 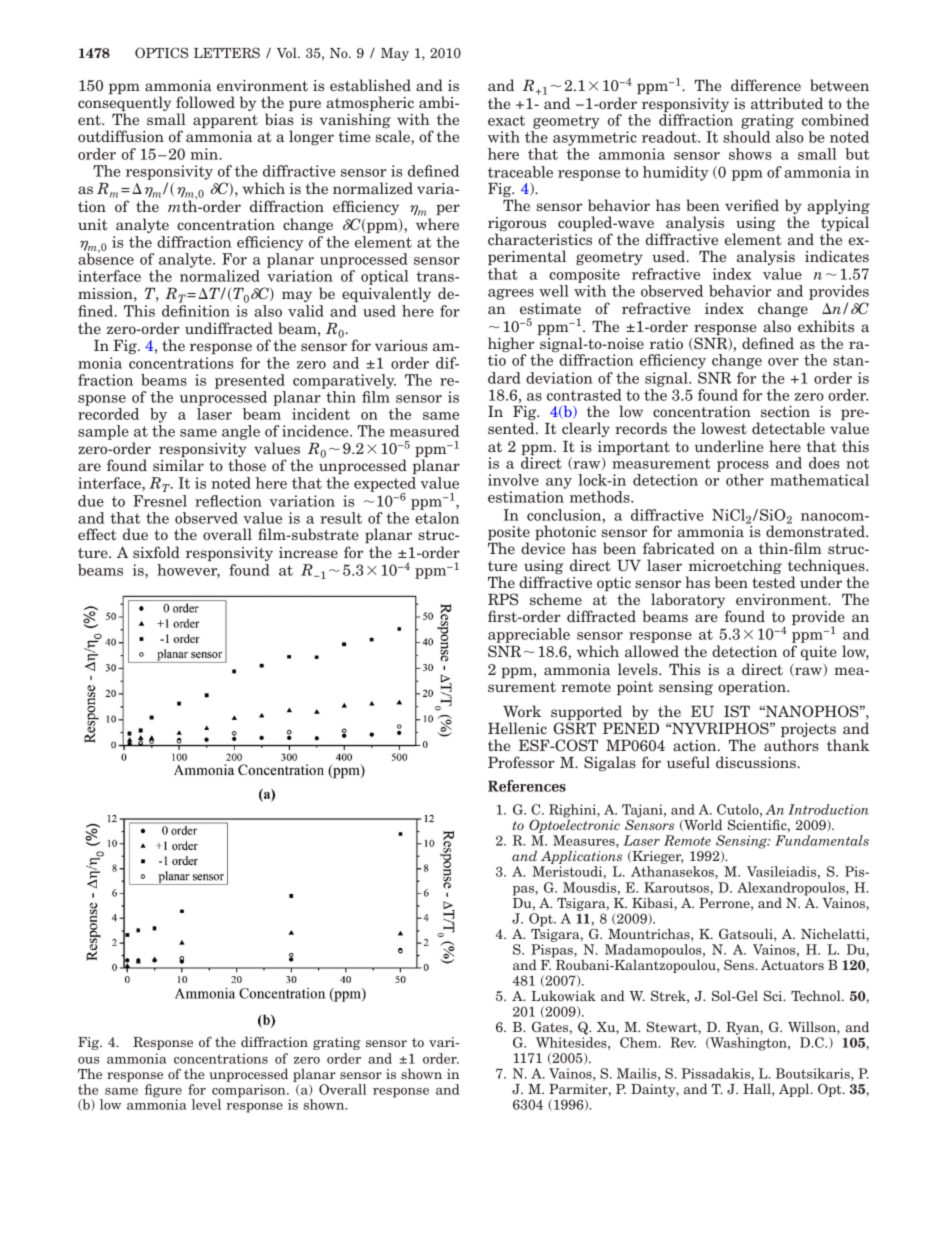 I want to click on exact, so click(x=506, y=120).
